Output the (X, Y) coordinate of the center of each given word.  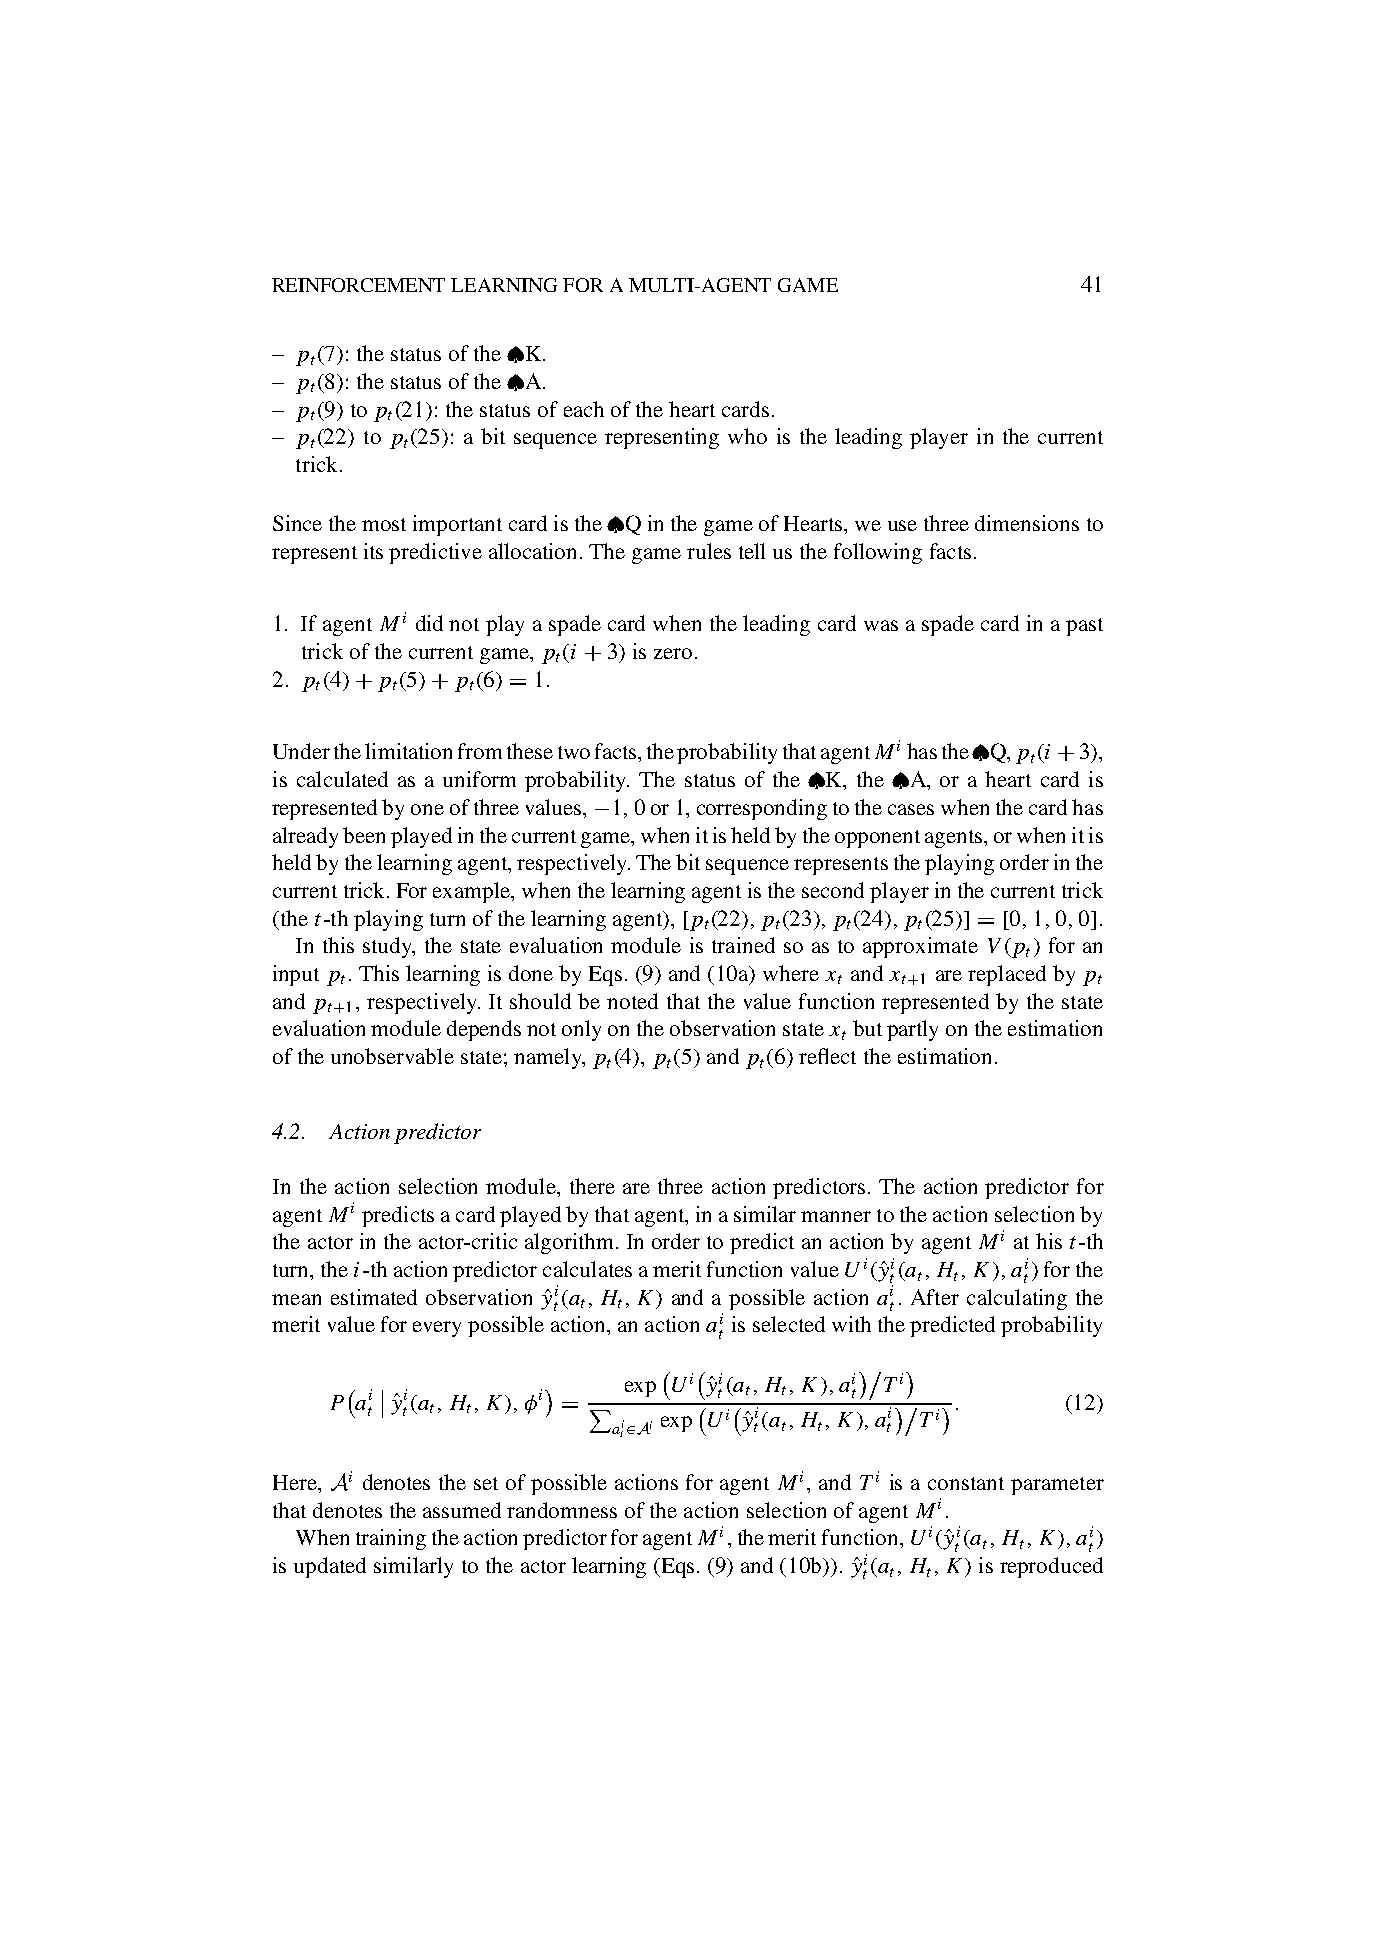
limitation (408, 751)
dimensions (1027, 523)
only (581, 1030)
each (584, 409)
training (391, 1539)
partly (912, 1030)
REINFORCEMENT (358, 285)
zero (673, 653)
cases (911, 809)
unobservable (392, 1056)
